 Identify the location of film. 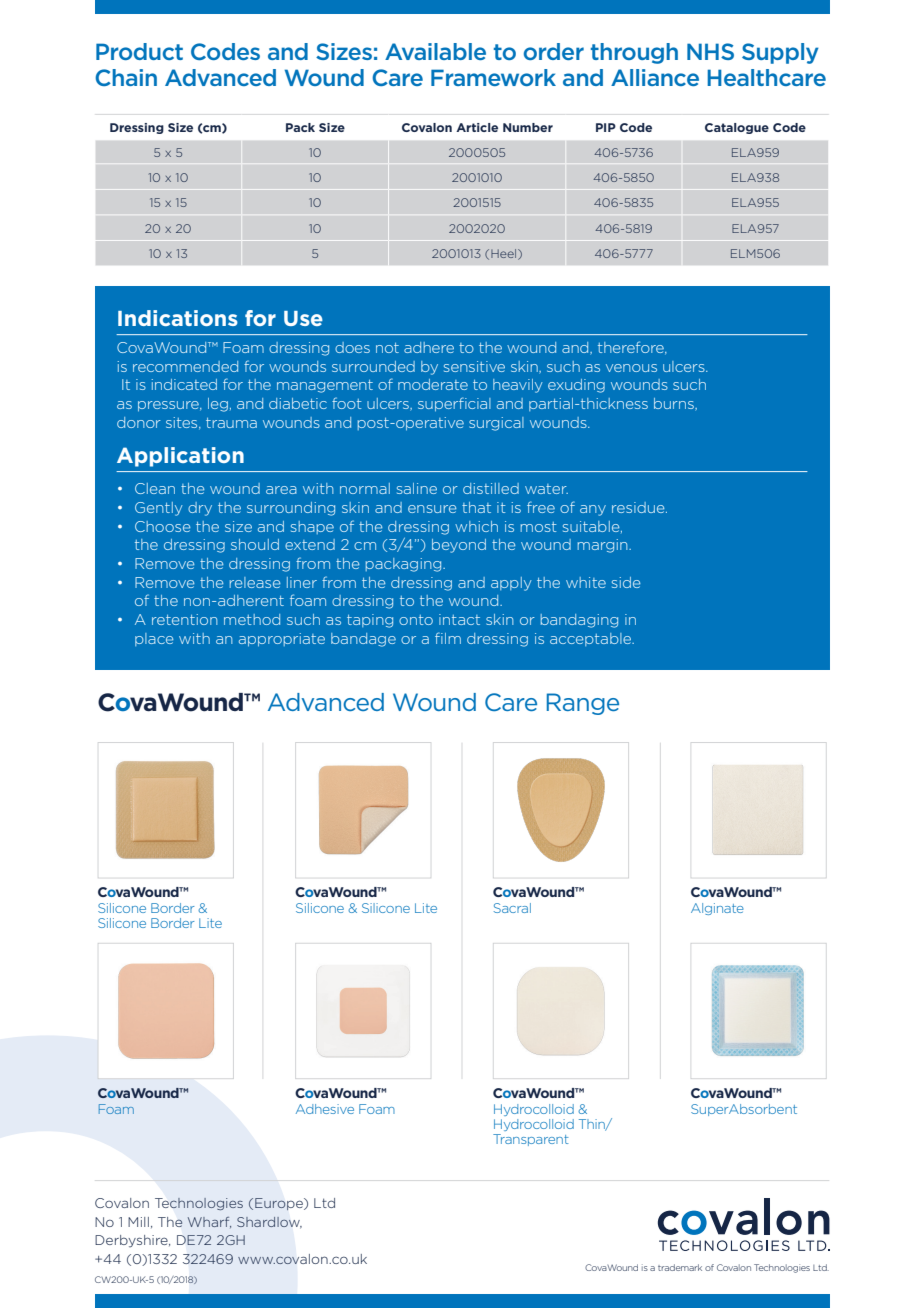
(448, 638).
